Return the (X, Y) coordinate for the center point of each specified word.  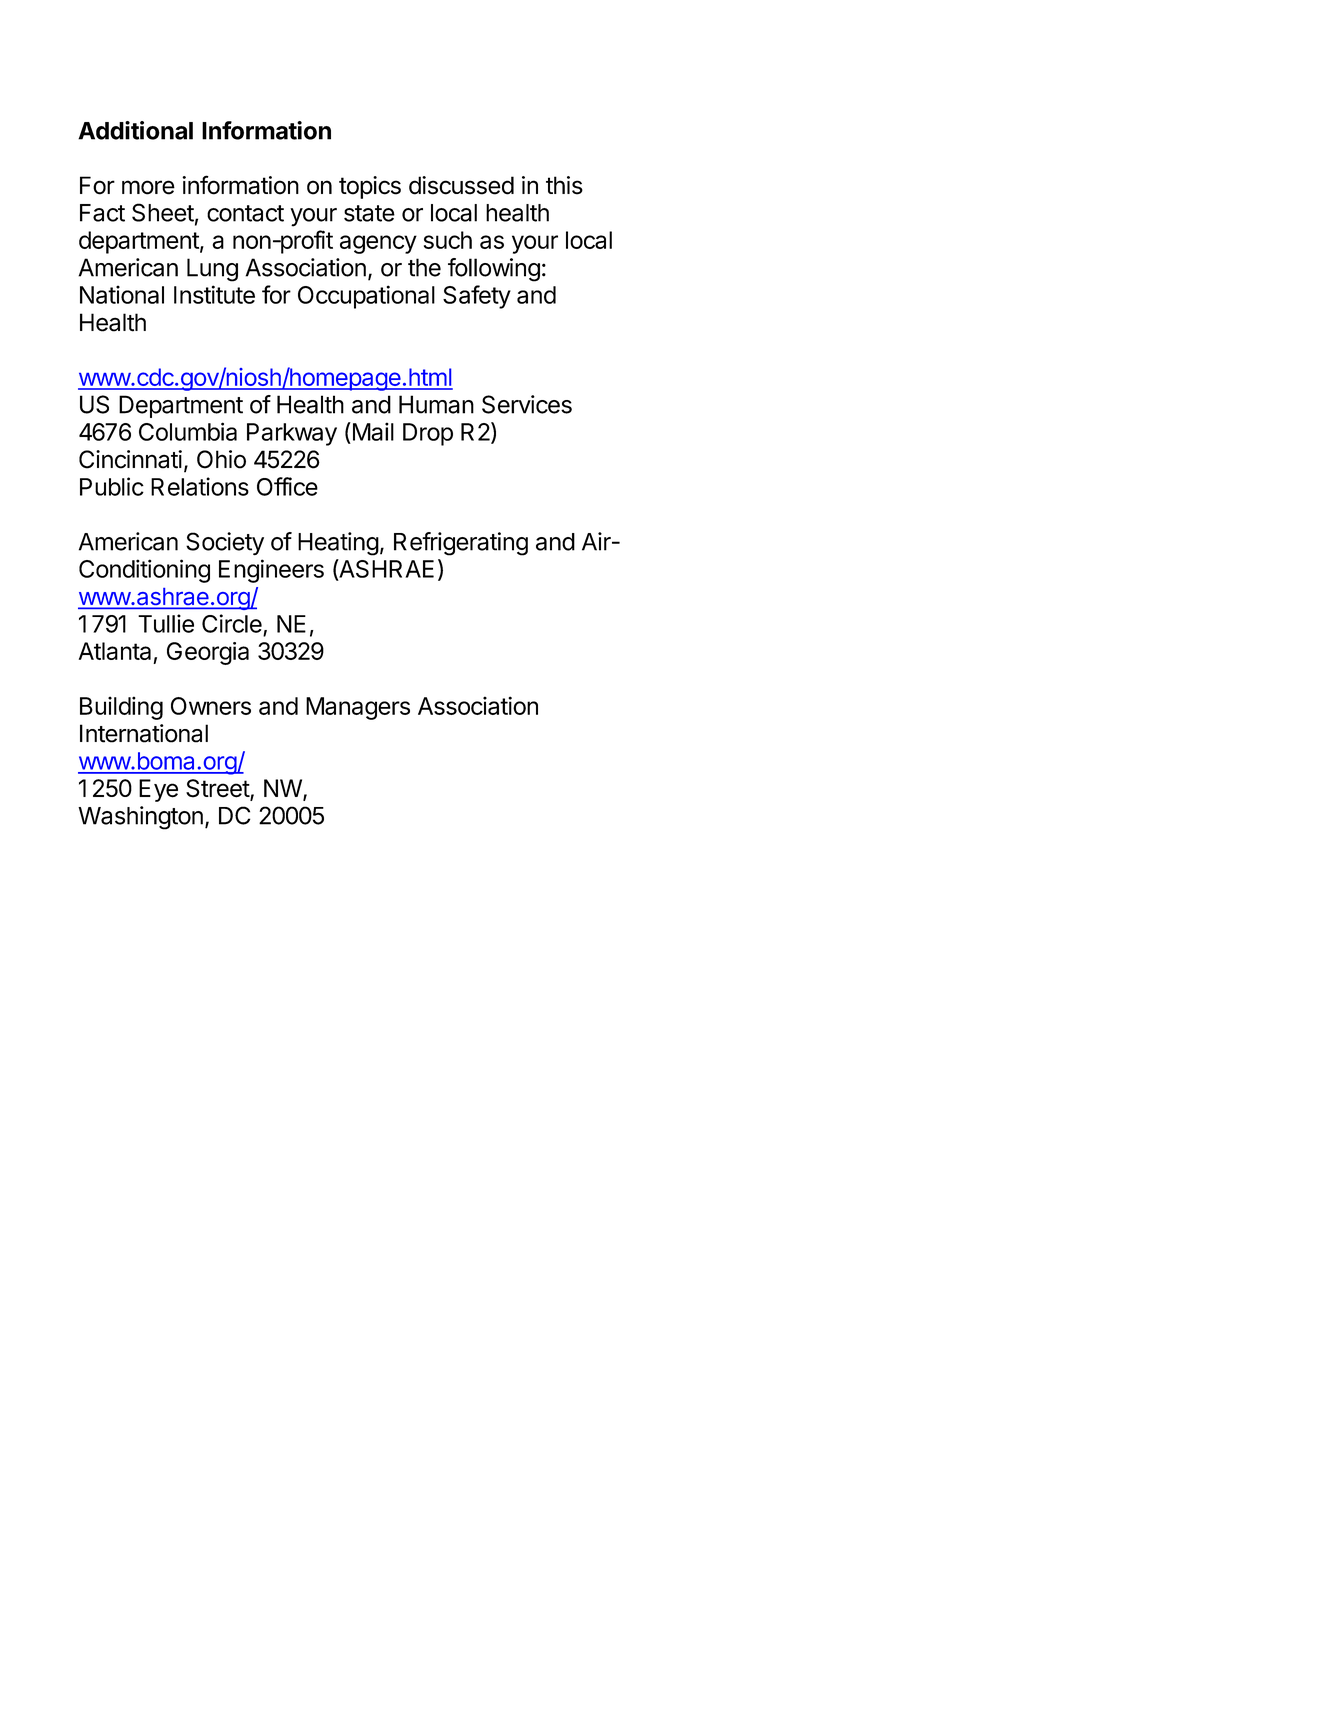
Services (527, 404)
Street (218, 789)
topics (370, 187)
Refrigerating (461, 544)
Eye (158, 790)
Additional (135, 130)
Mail (372, 431)
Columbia (188, 431)
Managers (358, 708)
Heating (338, 544)
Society (225, 543)
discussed (461, 185)
